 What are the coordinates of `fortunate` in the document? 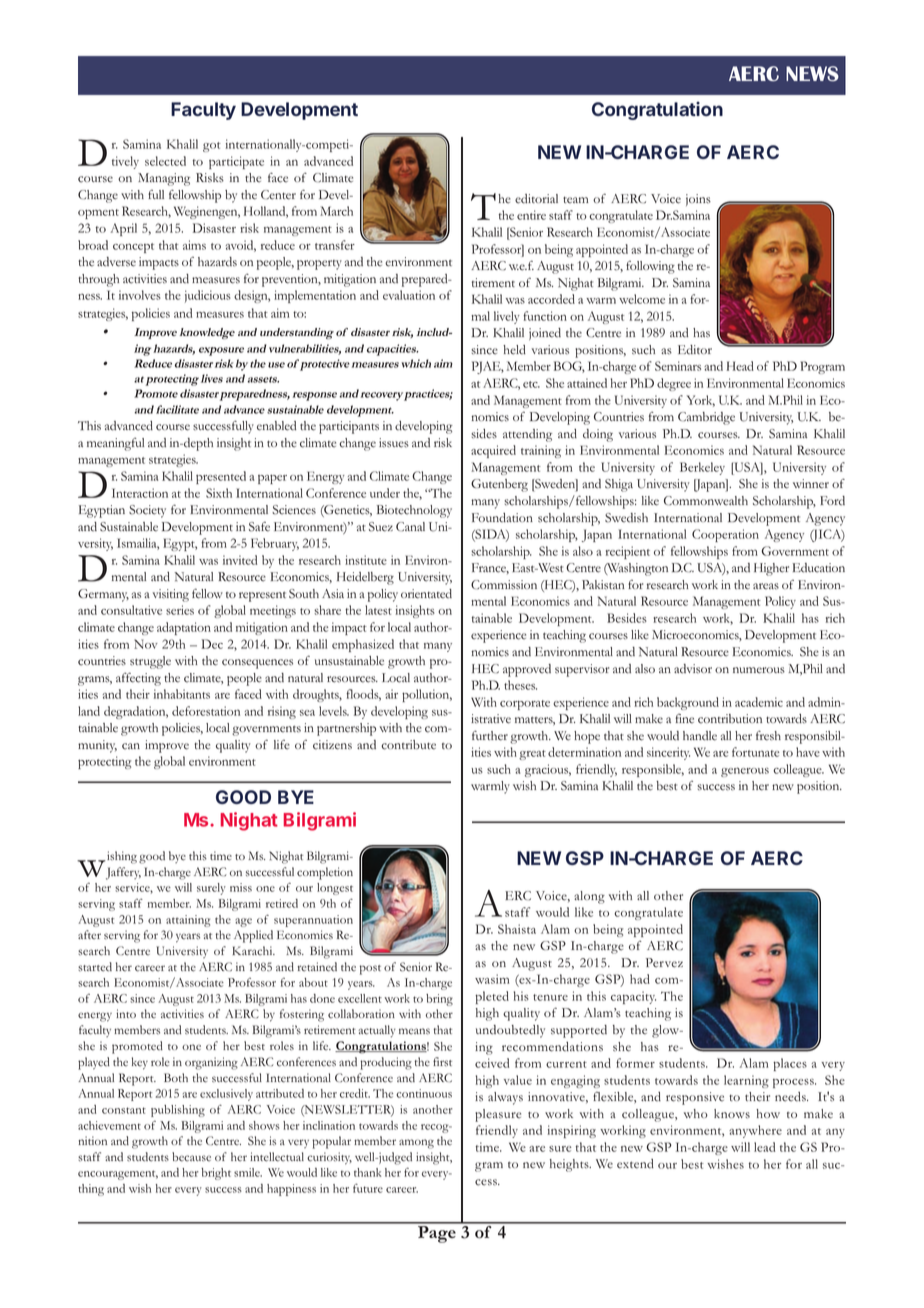 It's located at (756, 752).
